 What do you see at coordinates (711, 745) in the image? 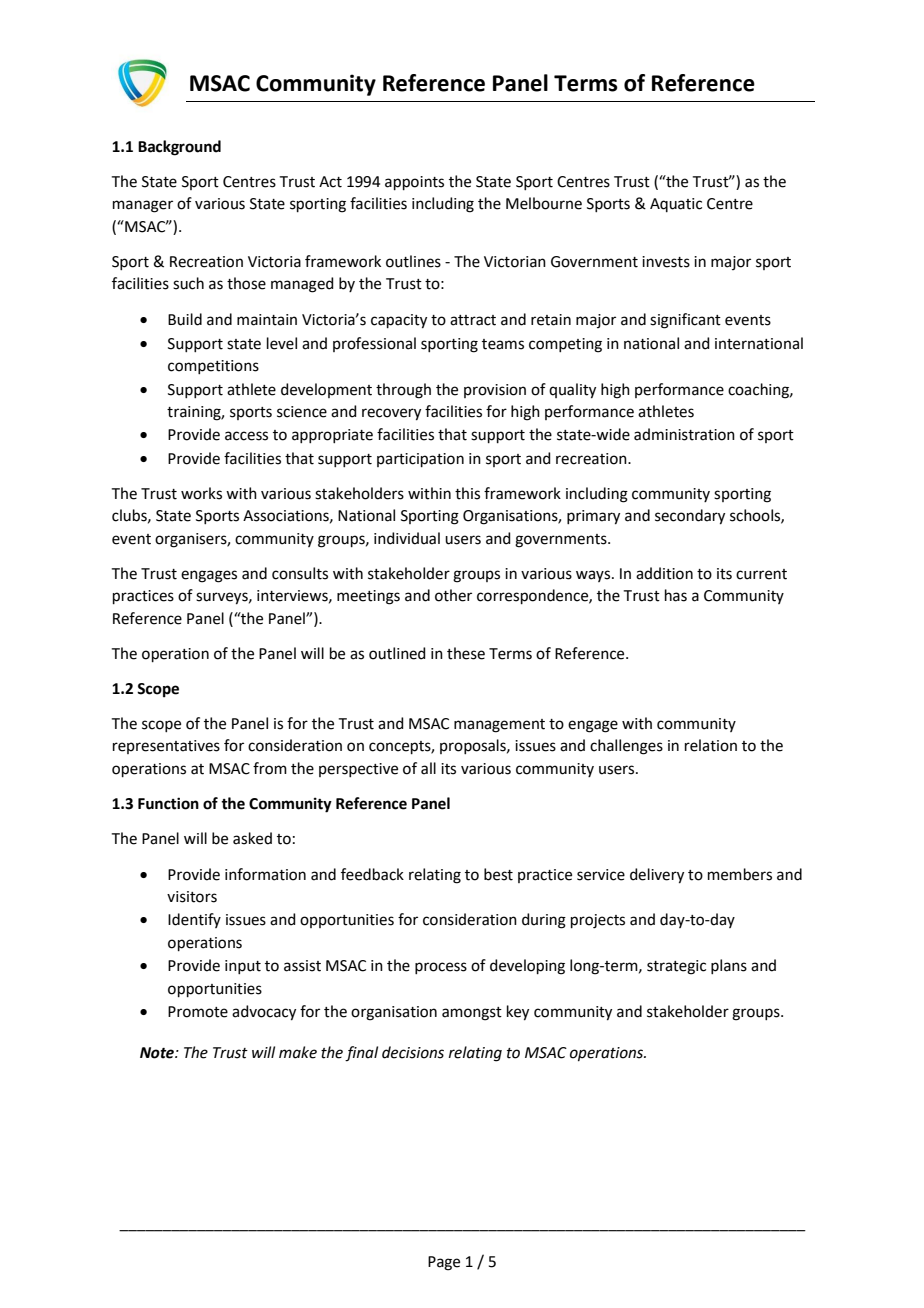
I see `relation` at bounding box center [711, 745].
